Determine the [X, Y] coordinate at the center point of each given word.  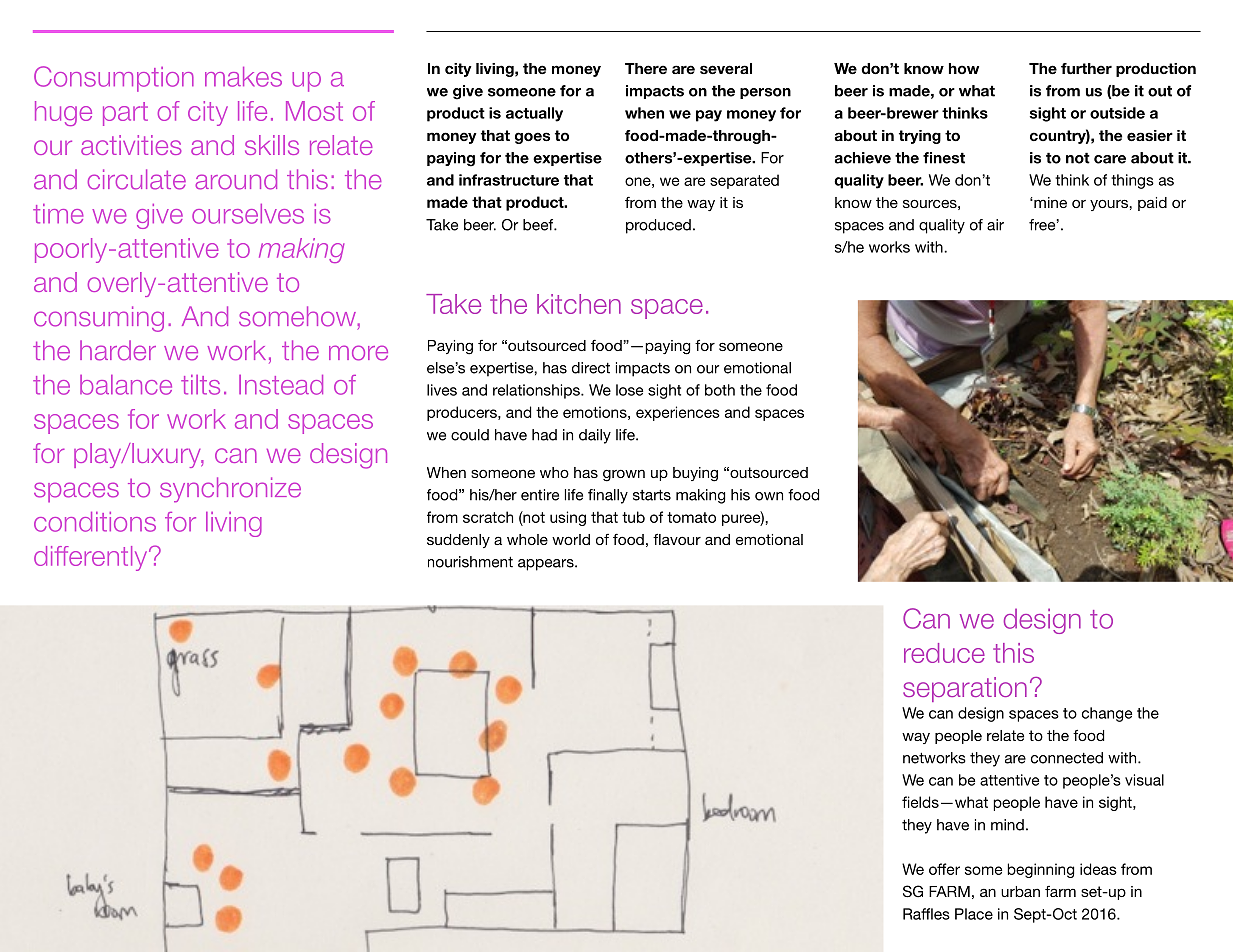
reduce [944, 653]
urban [1020, 891]
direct [591, 368]
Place [974, 914]
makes [243, 77]
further [1086, 68]
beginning [1040, 870]
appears [547, 565]
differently [92, 558]
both [720, 390]
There [646, 68]
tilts [200, 385]
